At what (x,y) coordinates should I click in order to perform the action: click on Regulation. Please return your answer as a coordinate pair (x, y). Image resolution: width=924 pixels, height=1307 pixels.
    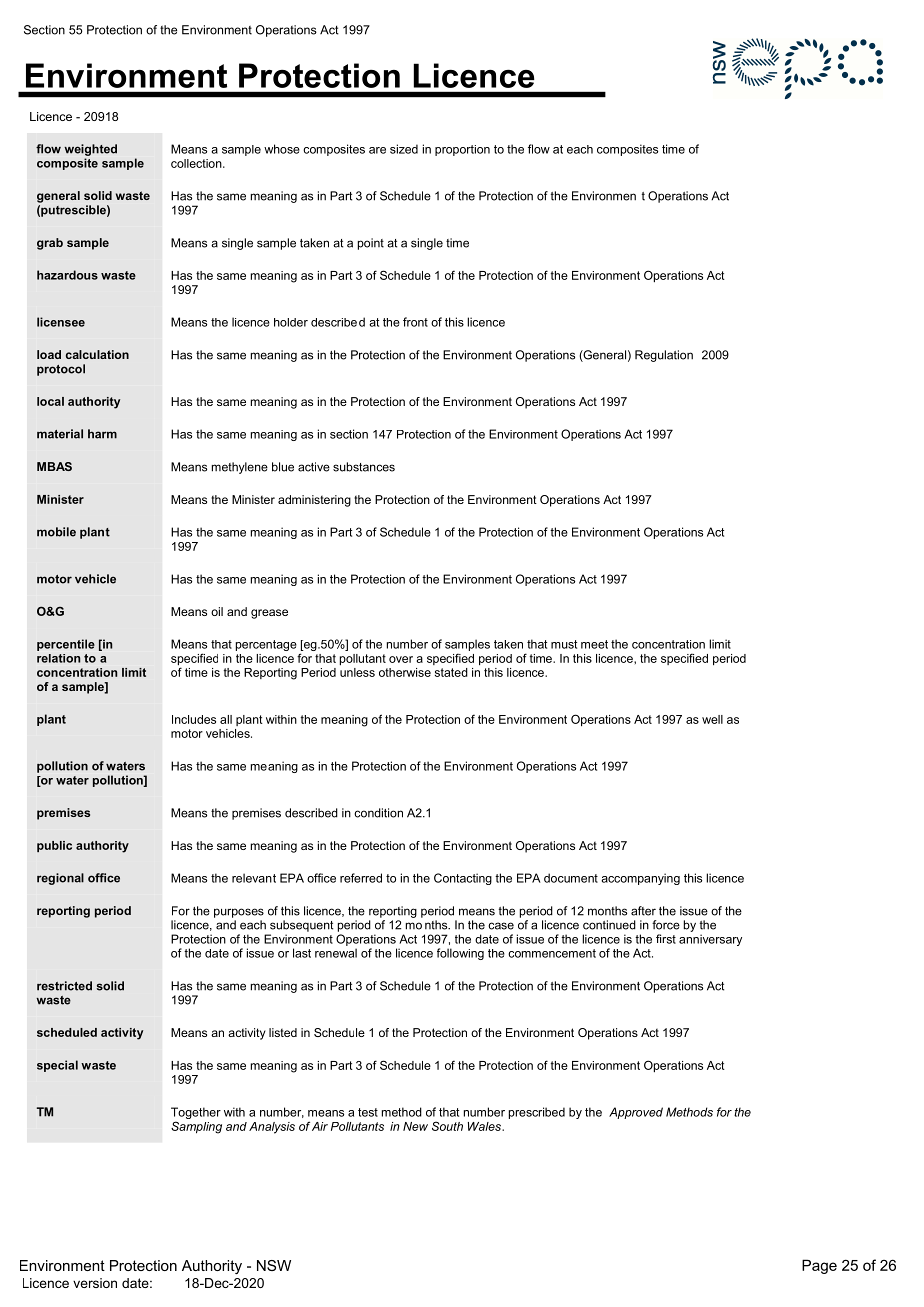
    Looking at the image, I should click on (664, 356).
